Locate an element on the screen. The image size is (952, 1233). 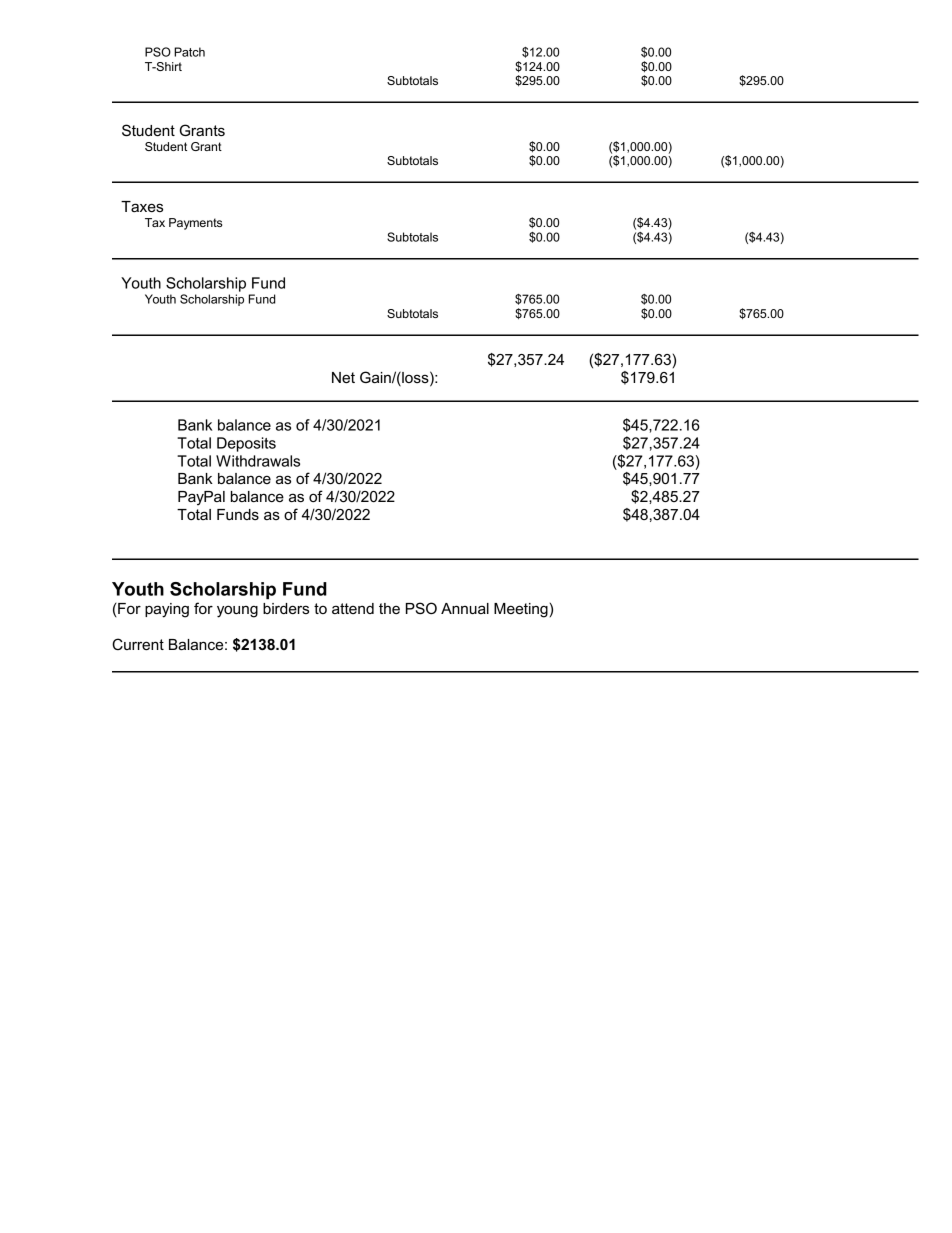
Payments is located at coordinates (195, 224).
